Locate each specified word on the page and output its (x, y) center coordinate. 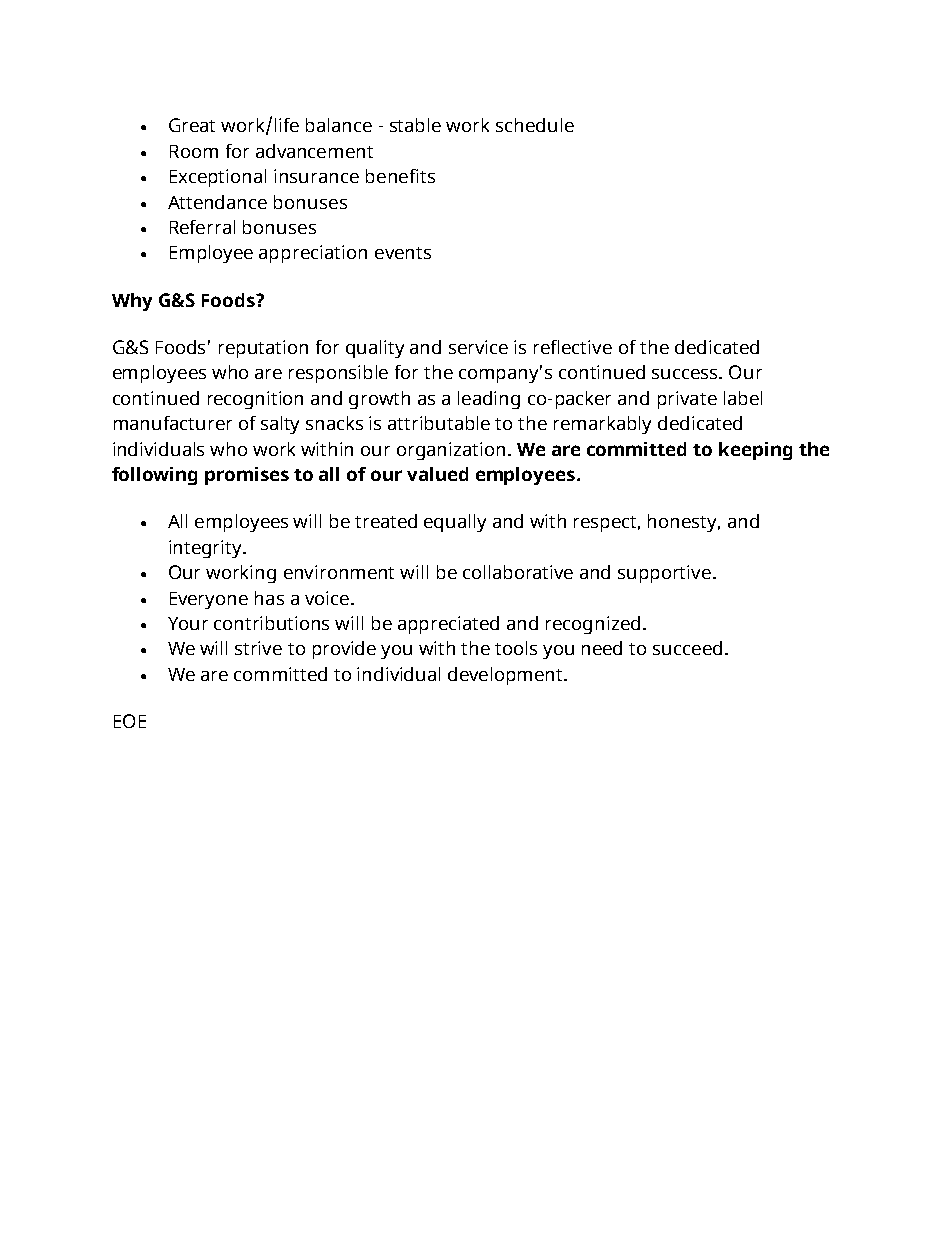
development (506, 676)
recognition (255, 400)
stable (415, 125)
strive (258, 648)
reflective (573, 347)
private (687, 400)
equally (455, 523)
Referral (202, 227)
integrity (206, 549)
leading (489, 400)
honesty (684, 523)
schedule (535, 125)
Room (194, 151)
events (403, 253)
